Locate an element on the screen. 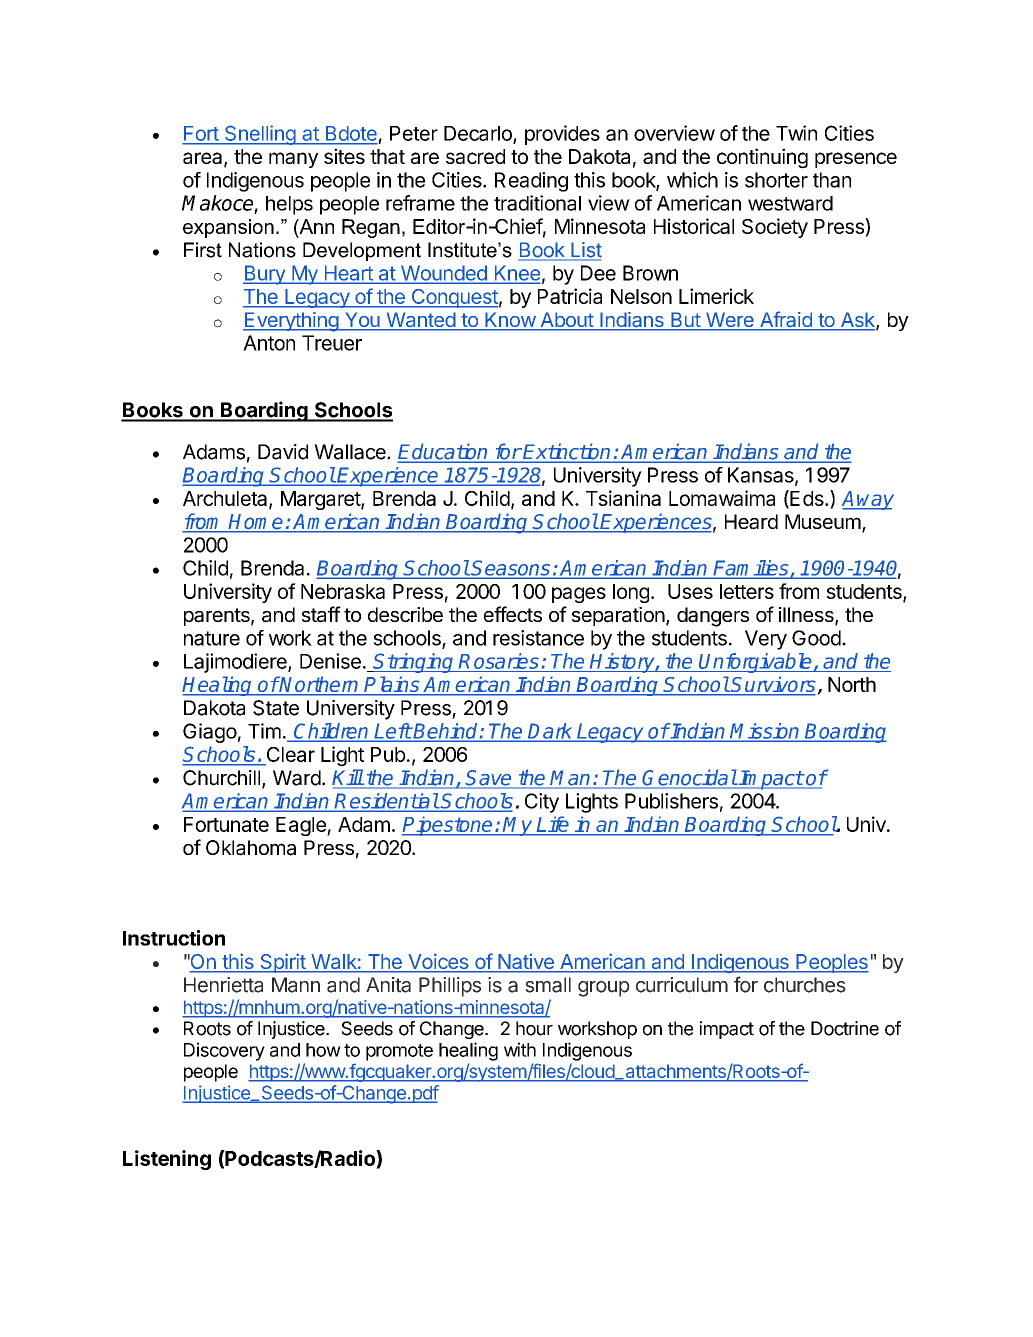 The image size is (1033, 1337). effects is located at coordinates (513, 614).
